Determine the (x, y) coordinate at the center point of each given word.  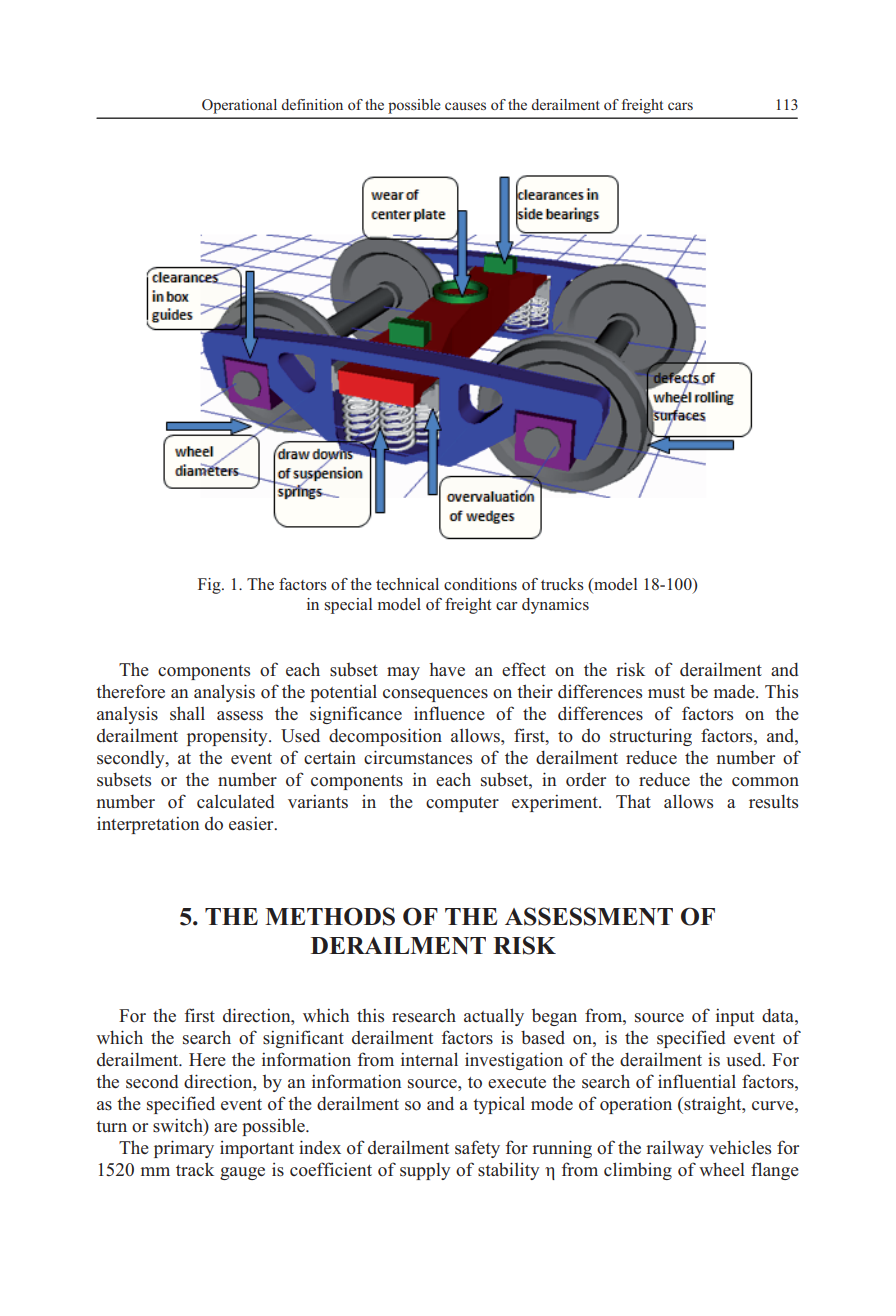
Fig (210, 586)
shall (187, 713)
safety (477, 1149)
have (447, 669)
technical (407, 584)
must (666, 693)
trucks (562, 584)
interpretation (148, 825)
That (633, 801)
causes (465, 106)
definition (312, 104)
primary (184, 1149)
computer (462, 804)
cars (680, 106)
